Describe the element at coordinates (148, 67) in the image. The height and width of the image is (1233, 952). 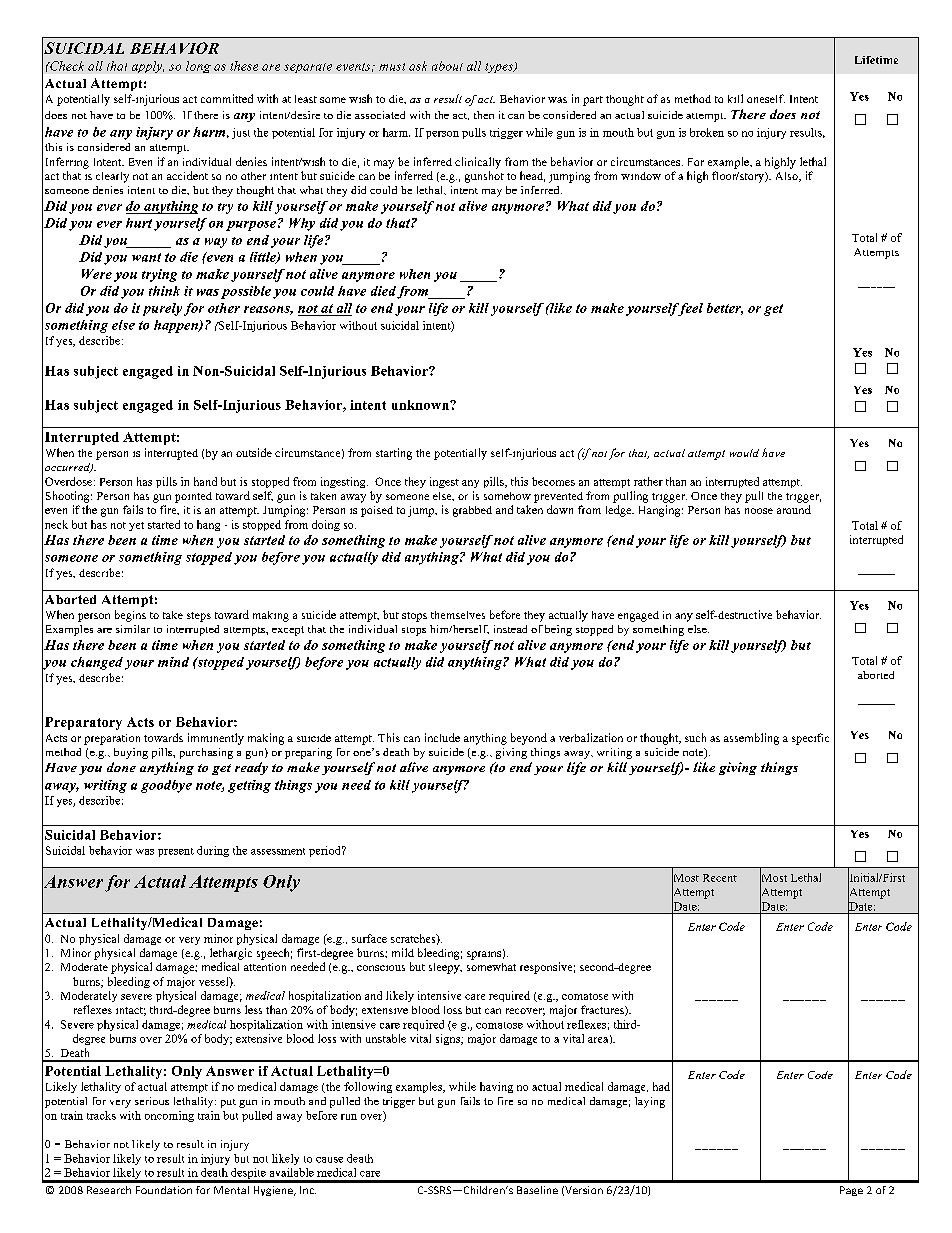
I see `apply` at that location.
